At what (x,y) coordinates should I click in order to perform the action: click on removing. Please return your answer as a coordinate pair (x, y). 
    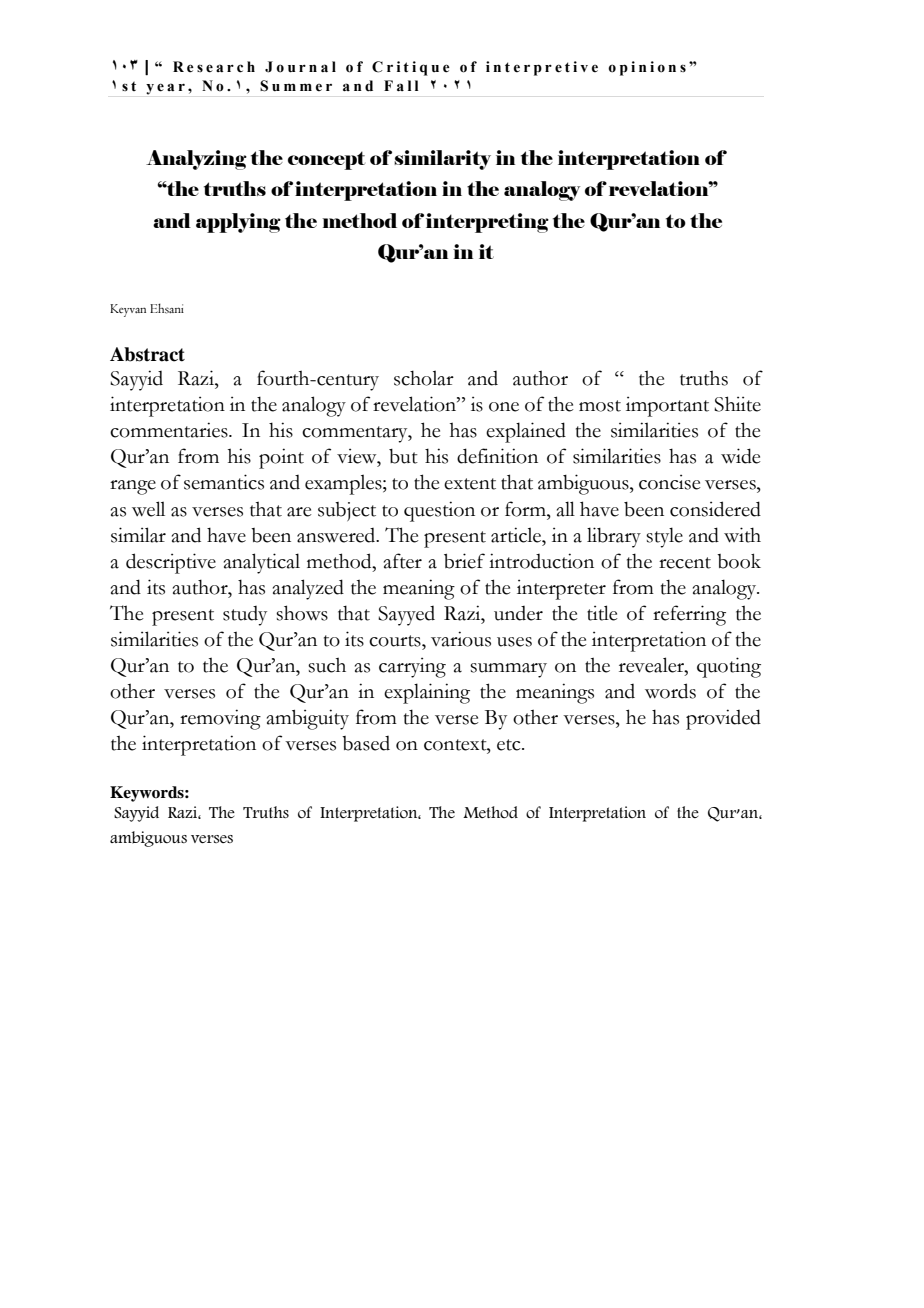
    Looking at the image, I should click on (220, 719).
